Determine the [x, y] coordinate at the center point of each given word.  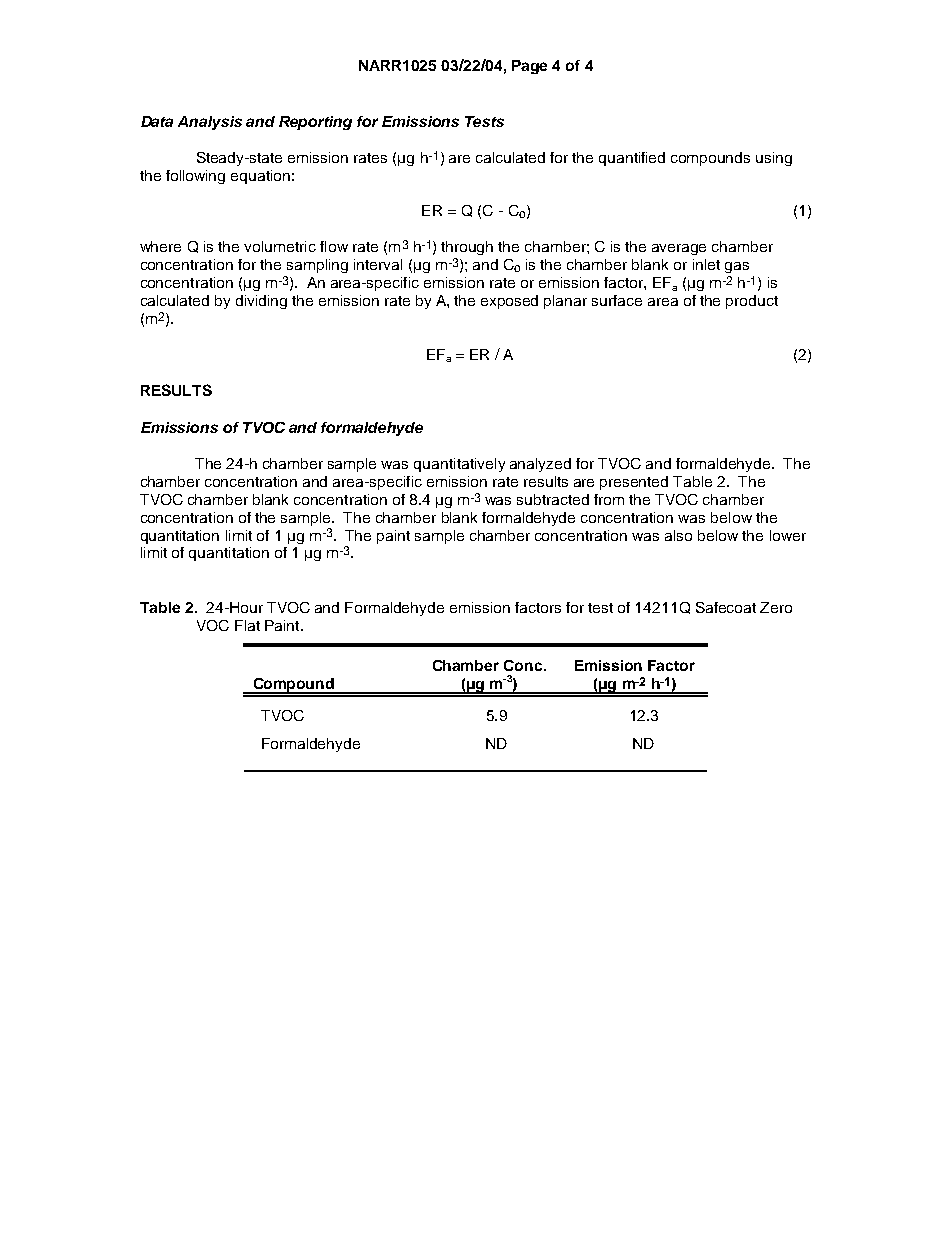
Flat [247, 625]
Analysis [210, 123]
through [467, 248]
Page [529, 67]
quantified [632, 159]
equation [260, 177]
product [752, 302]
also [678, 535]
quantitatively [459, 465]
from [609, 499]
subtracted [553, 499]
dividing [261, 302]
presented [634, 483]
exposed [509, 302]
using [774, 159]
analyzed [540, 465]
